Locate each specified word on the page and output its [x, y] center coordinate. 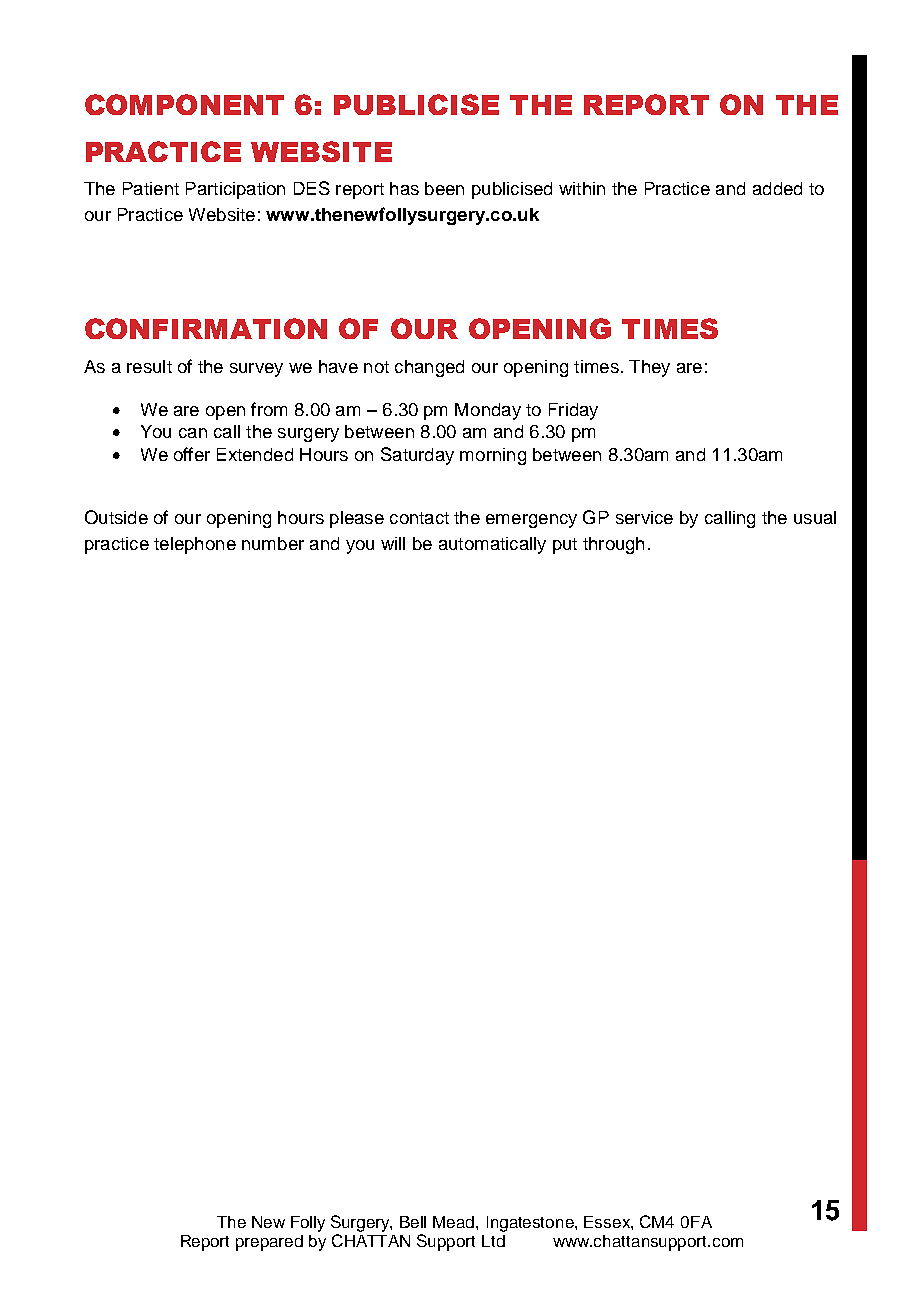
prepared [269, 1243]
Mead [455, 1222]
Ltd [493, 1241]
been [444, 188]
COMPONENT [184, 104]
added [777, 188]
